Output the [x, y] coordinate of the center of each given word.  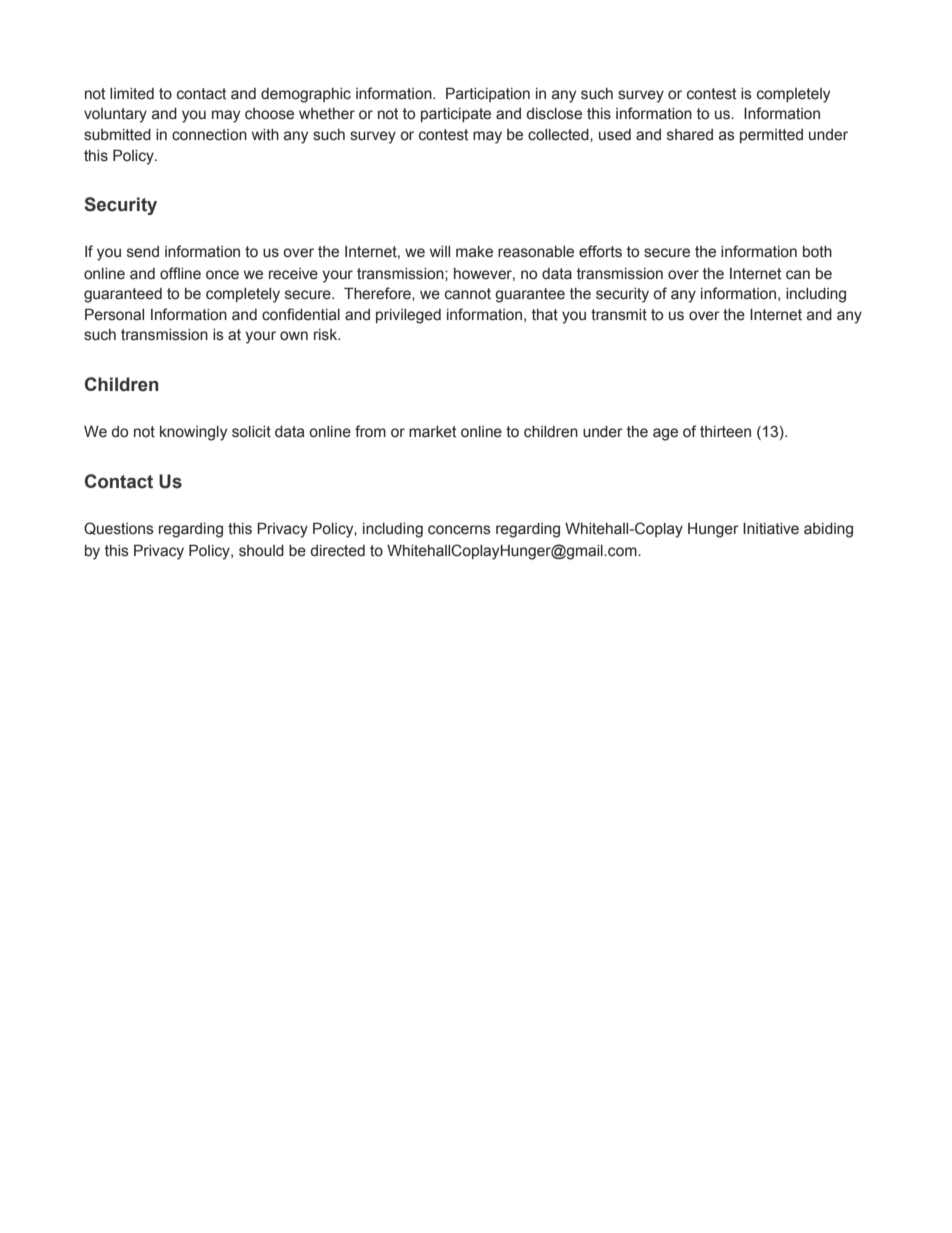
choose [269, 114]
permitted [771, 136]
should [261, 551]
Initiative [771, 529]
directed [337, 551]
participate [456, 115]
